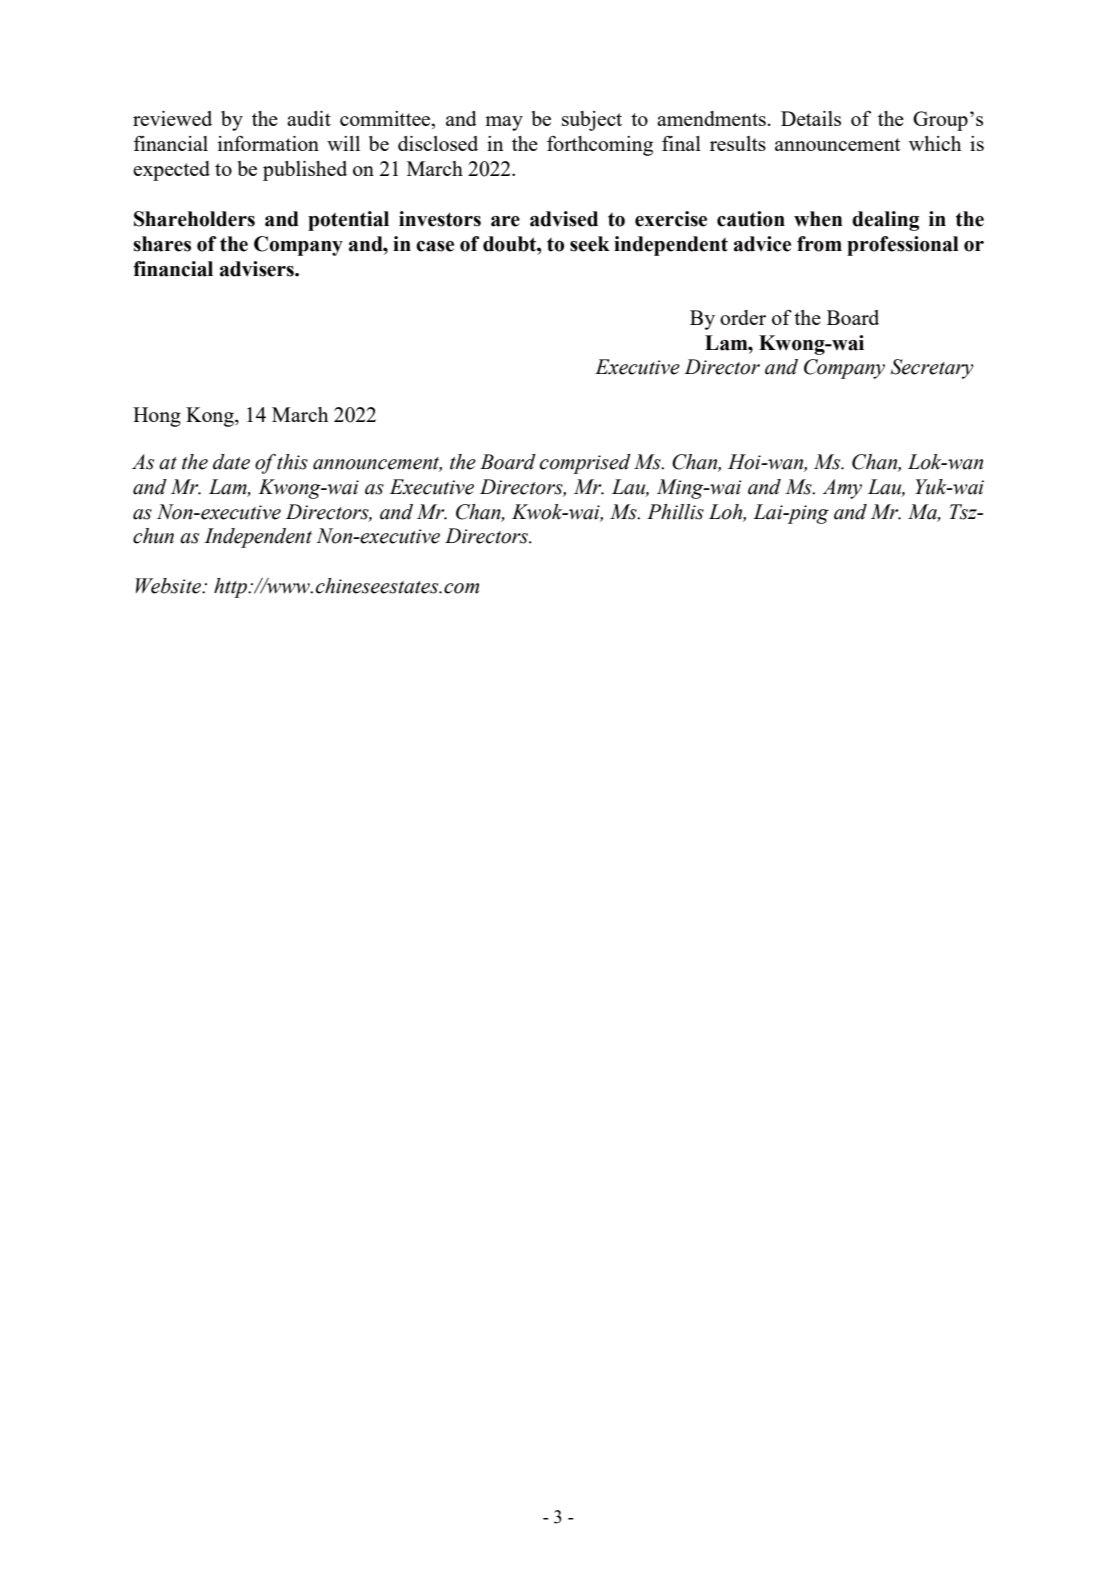  Describe the element at coordinates (743, 317) in the screenshot. I see `order` at that location.
